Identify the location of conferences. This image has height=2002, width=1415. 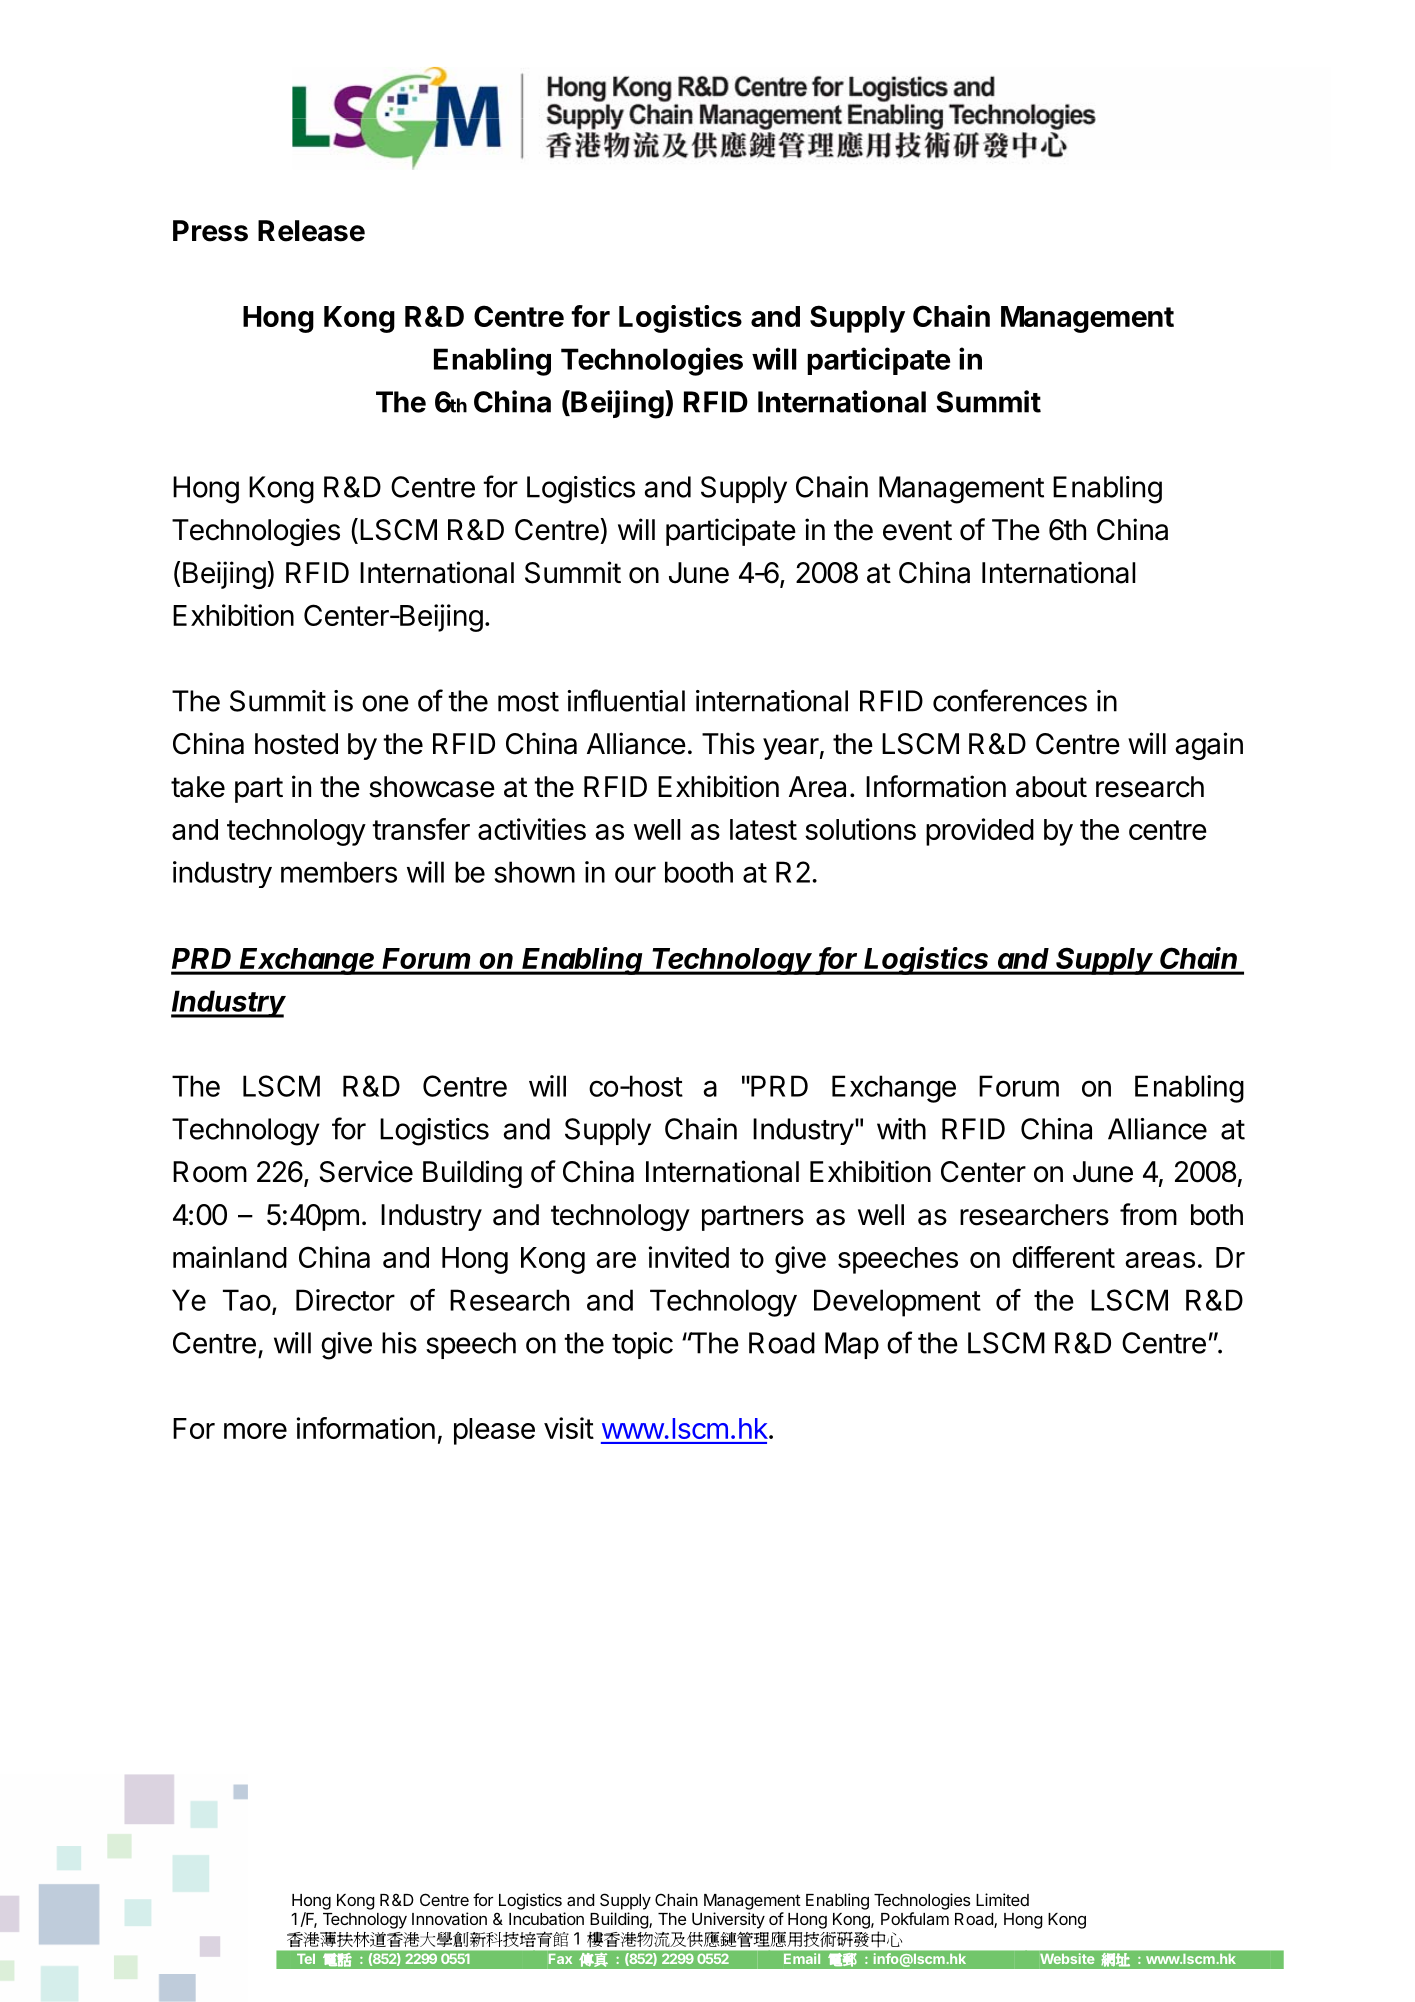
(1010, 700).
